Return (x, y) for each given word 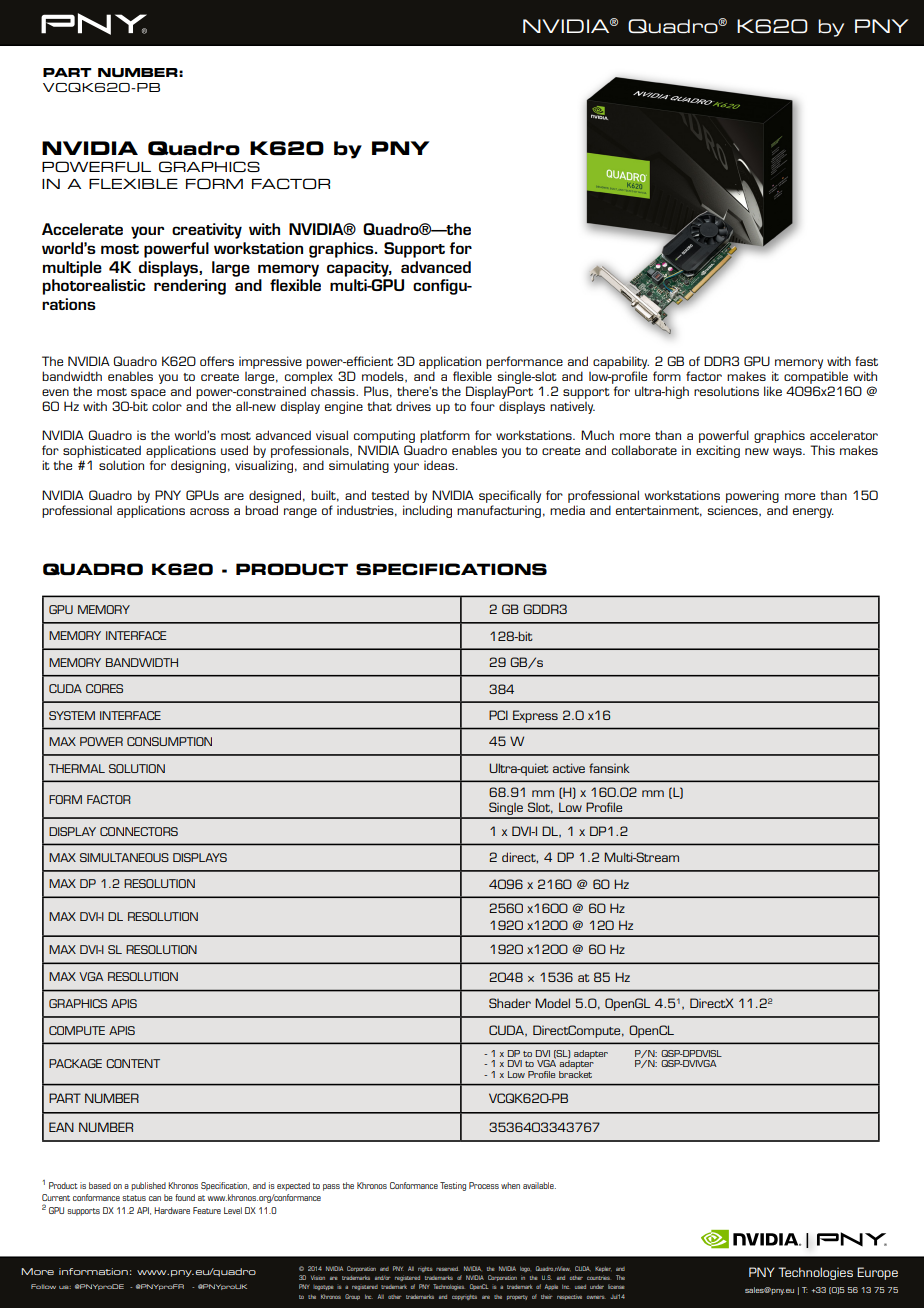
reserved (447, 1269)
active (569, 768)
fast (866, 361)
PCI (498, 715)
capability (621, 362)
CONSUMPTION (169, 741)
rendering (190, 287)
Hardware (172, 1210)
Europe (877, 1273)
